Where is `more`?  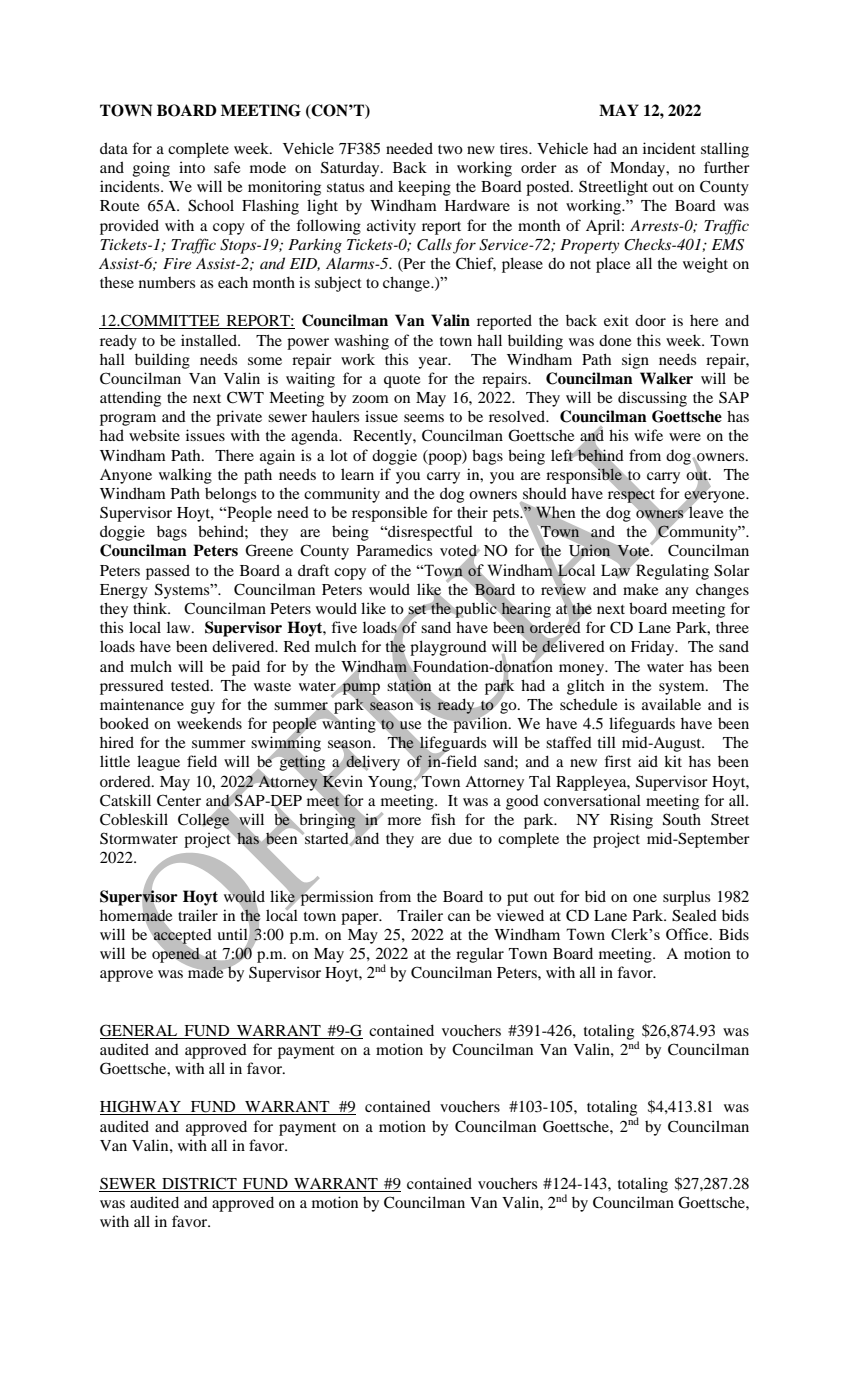
more is located at coordinates (404, 821).
